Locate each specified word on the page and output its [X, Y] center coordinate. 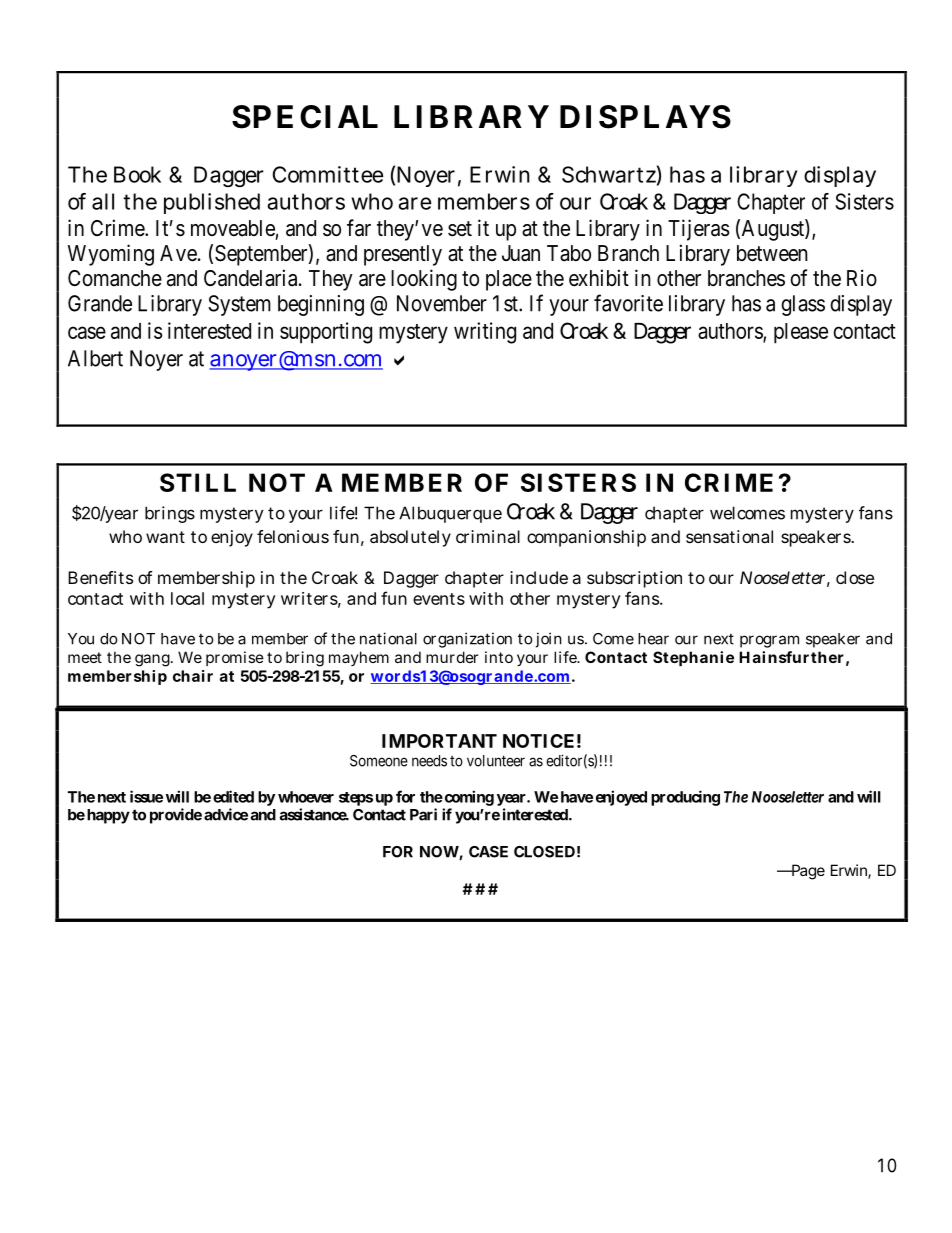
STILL [198, 482]
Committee [328, 174]
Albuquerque [450, 514]
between [772, 253]
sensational [729, 536]
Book [137, 174]
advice [226, 814]
